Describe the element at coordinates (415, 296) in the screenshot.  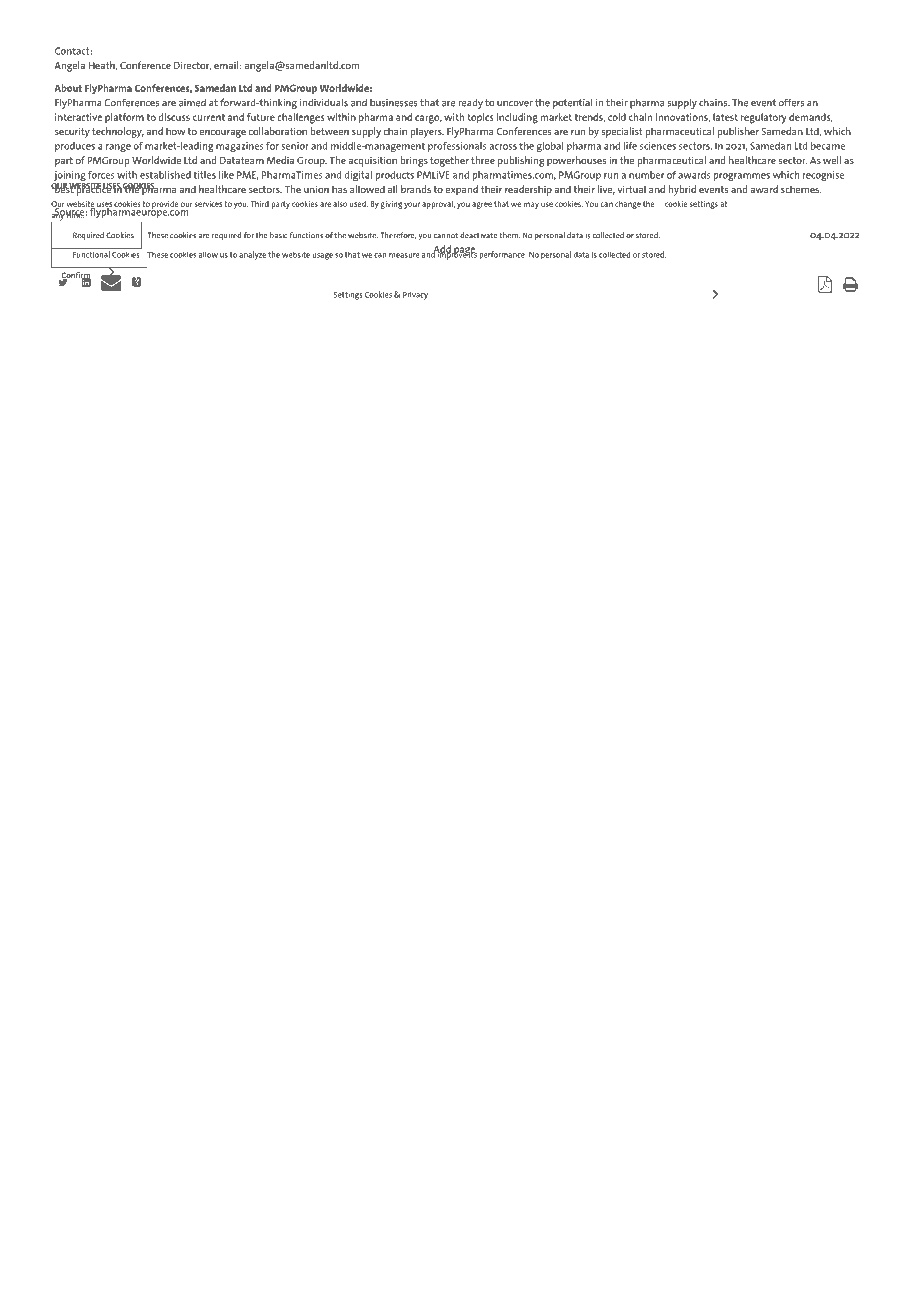
I see `Privacy` at that location.
